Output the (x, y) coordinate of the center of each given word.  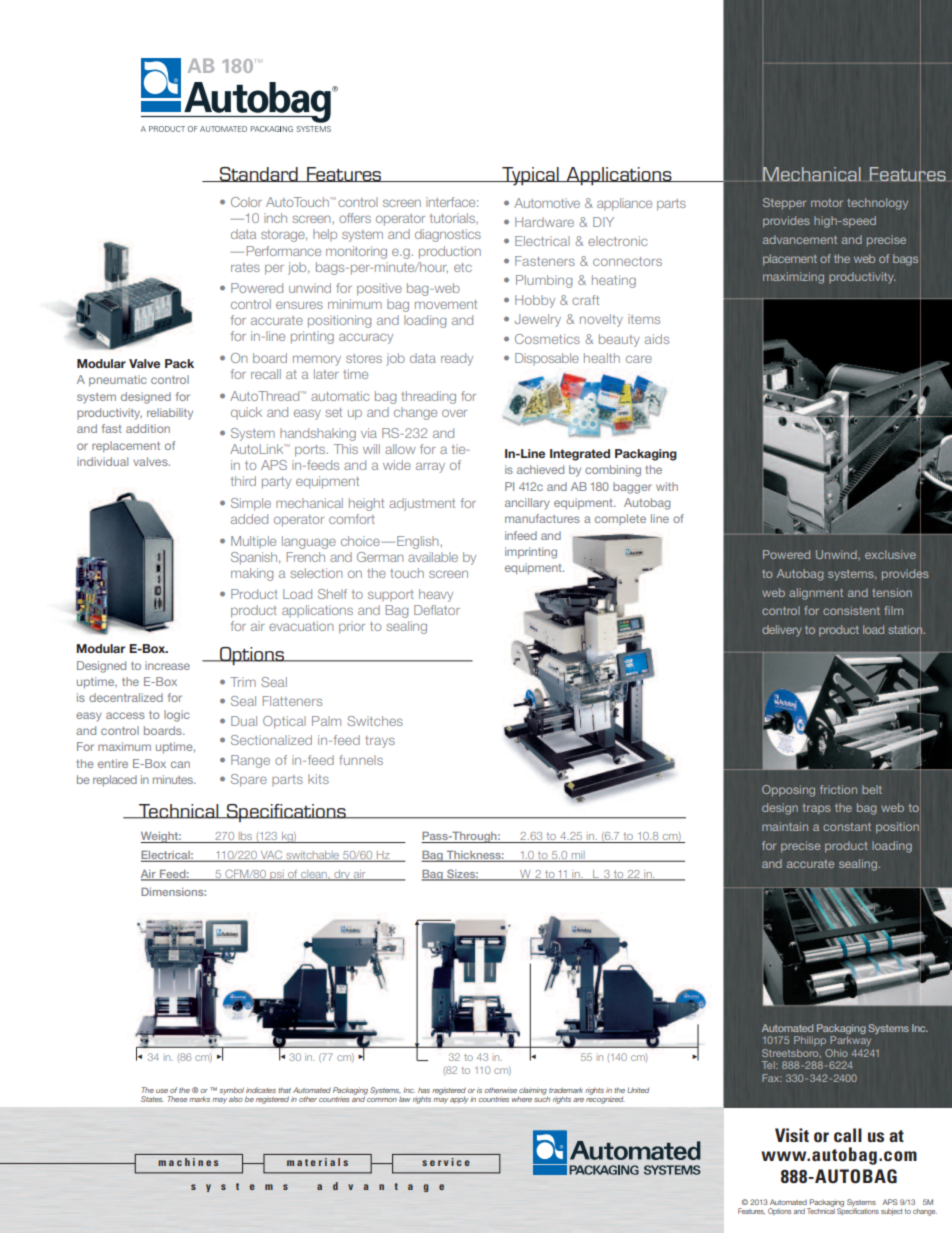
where (522, 1099)
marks (199, 1099)
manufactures (542, 518)
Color (246, 202)
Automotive (547, 203)
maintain (785, 826)
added (249, 519)
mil (578, 856)
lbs (245, 837)
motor (827, 203)
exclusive (890, 554)
